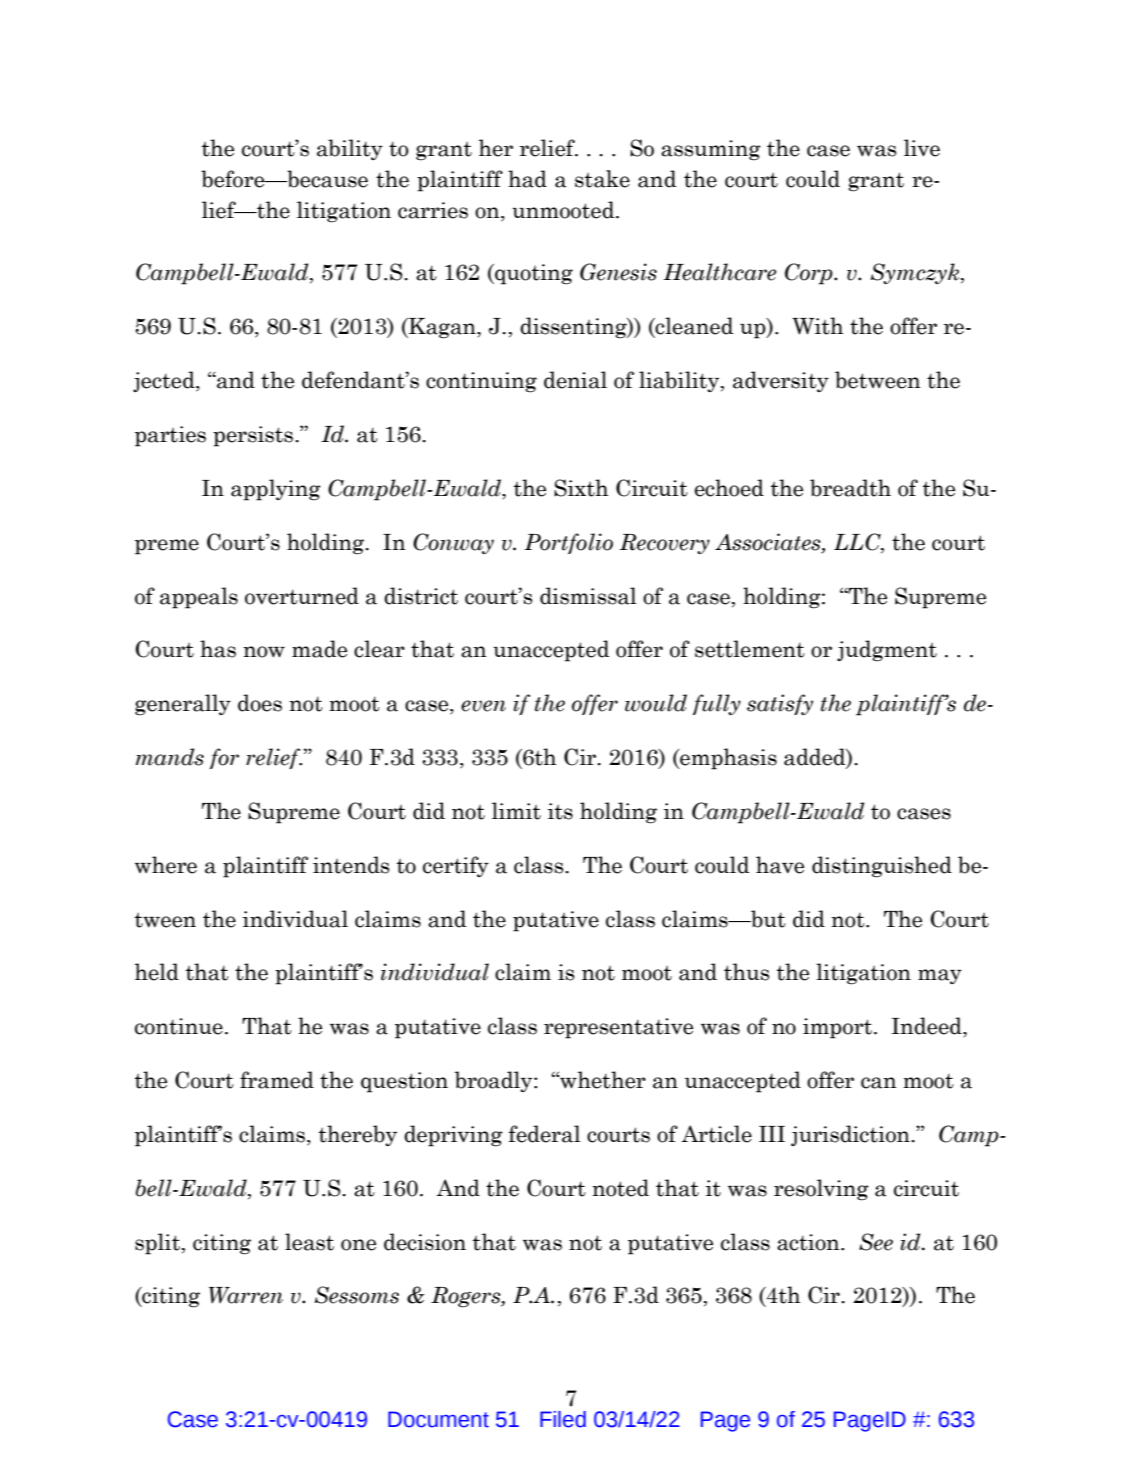 The height and width of the screenshot is (1478, 1142). I want to click on breadth, so click(850, 488).
